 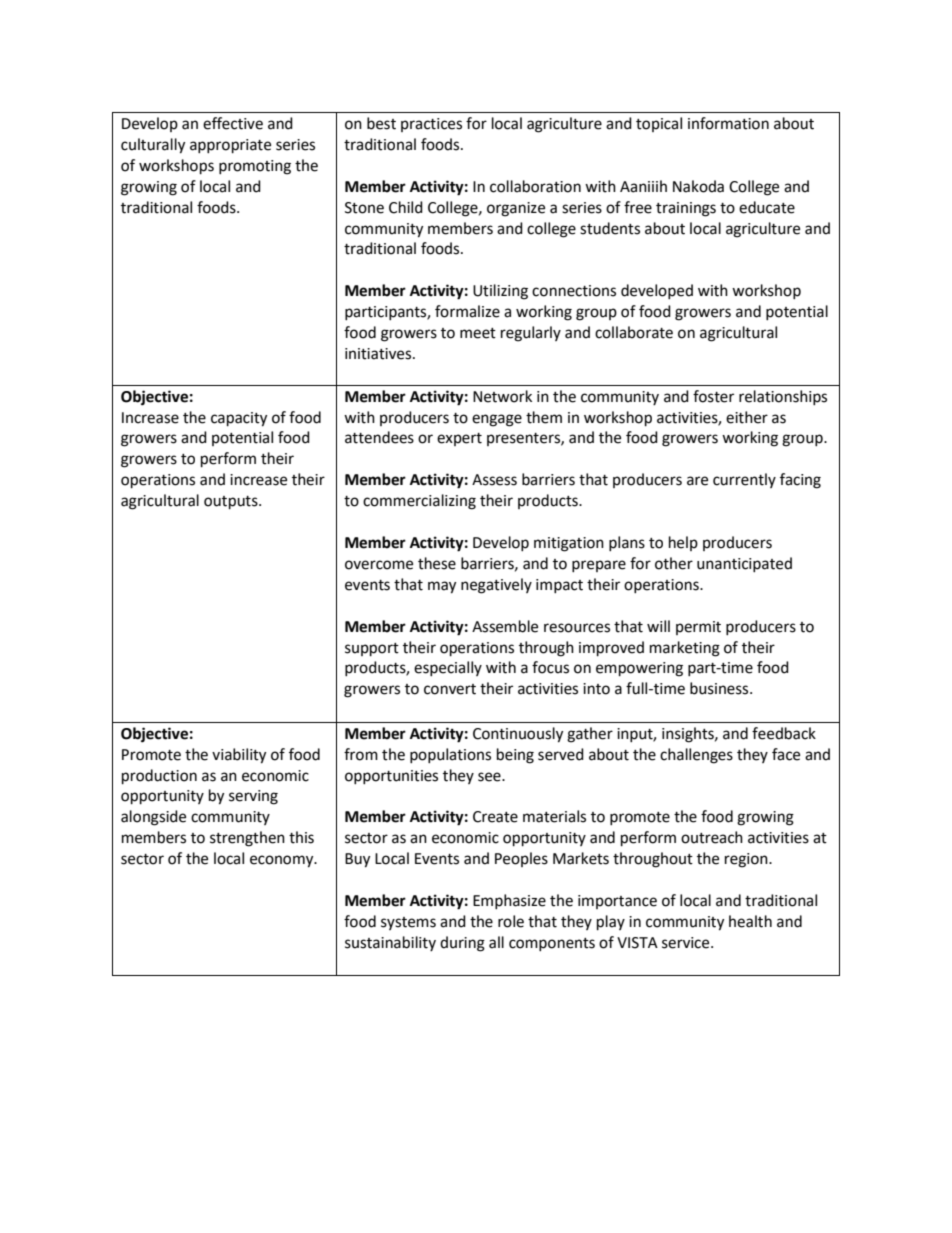 What do you see at coordinates (750, 921) in the screenshot?
I see `health` at bounding box center [750, 921].
